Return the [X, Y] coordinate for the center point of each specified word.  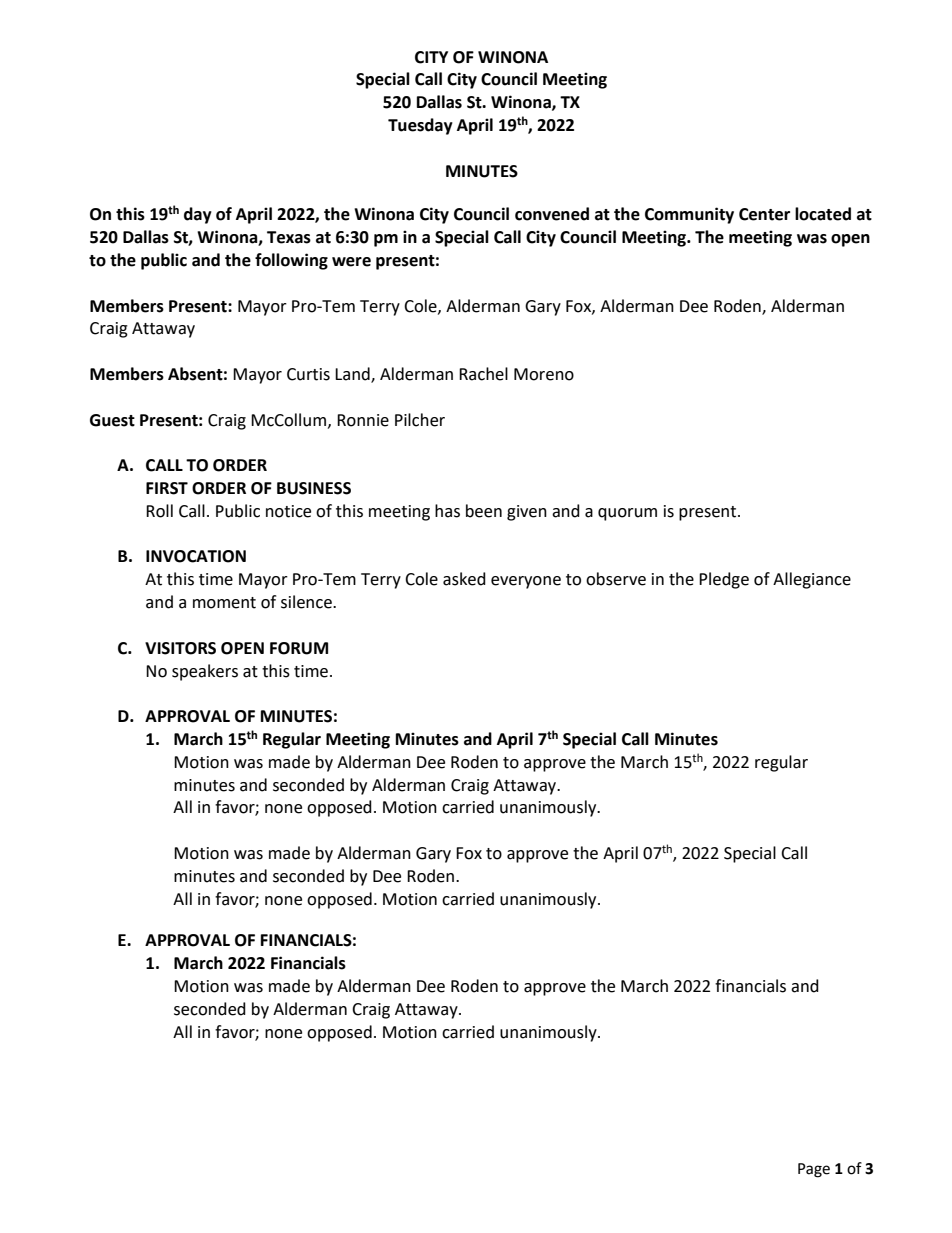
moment [224, 603]
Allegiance [812, 580]
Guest [112, 420]
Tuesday [420, 126]
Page [814, 1170]
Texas [289, 237]
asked [464, 579]
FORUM [299, 648]
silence [307, 602]
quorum [627, 514]
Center [764, 214]
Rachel [483, 374]
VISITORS [180, 648]
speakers [205, 672]
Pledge [724, 580]
